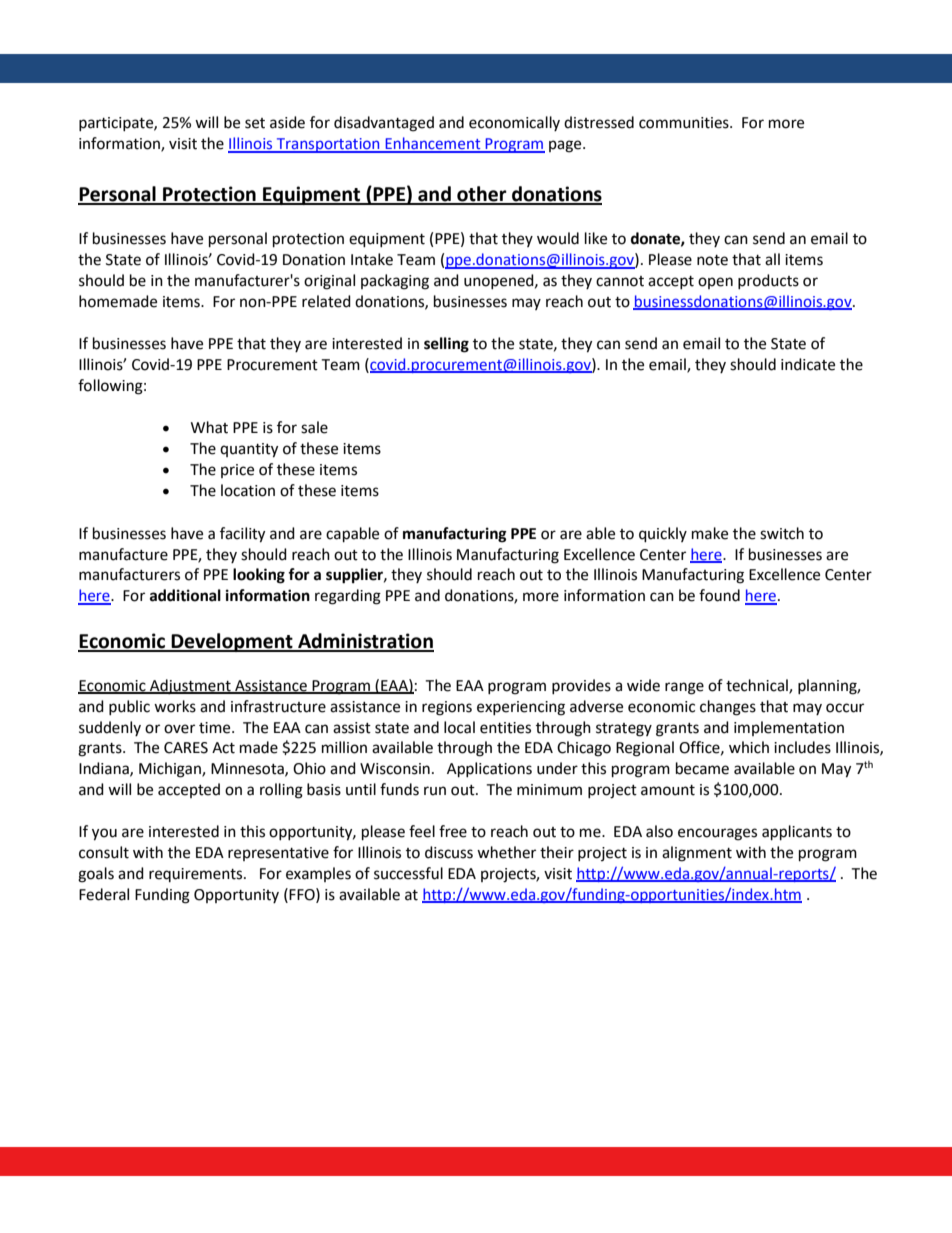 Image resolution: width=952 pixels, height=1233 pixels. Describe the element at coordinates (248, 490) in the page. I see `location` at that location.
